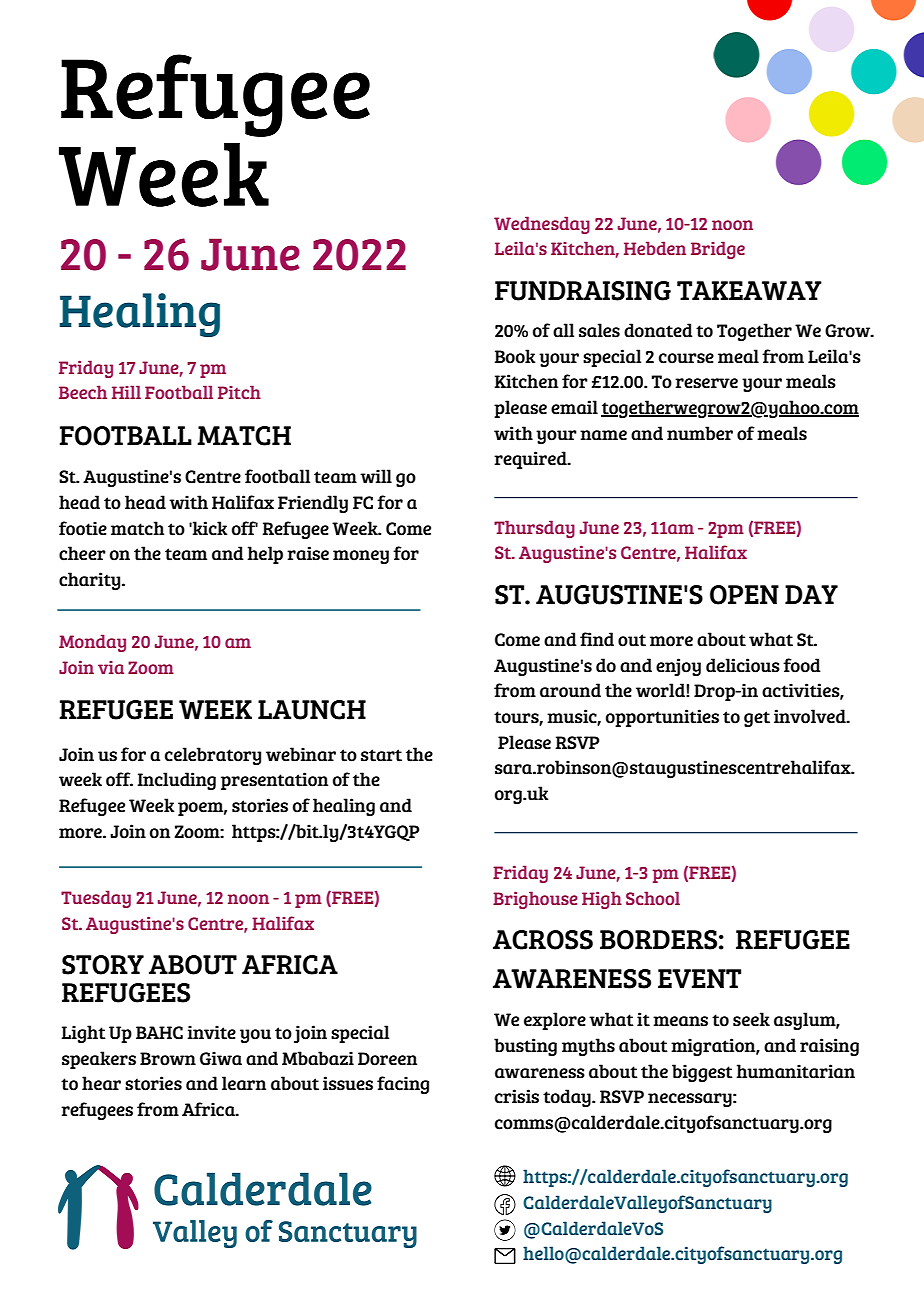  I want to click on Bridge, so click(718, 250).
